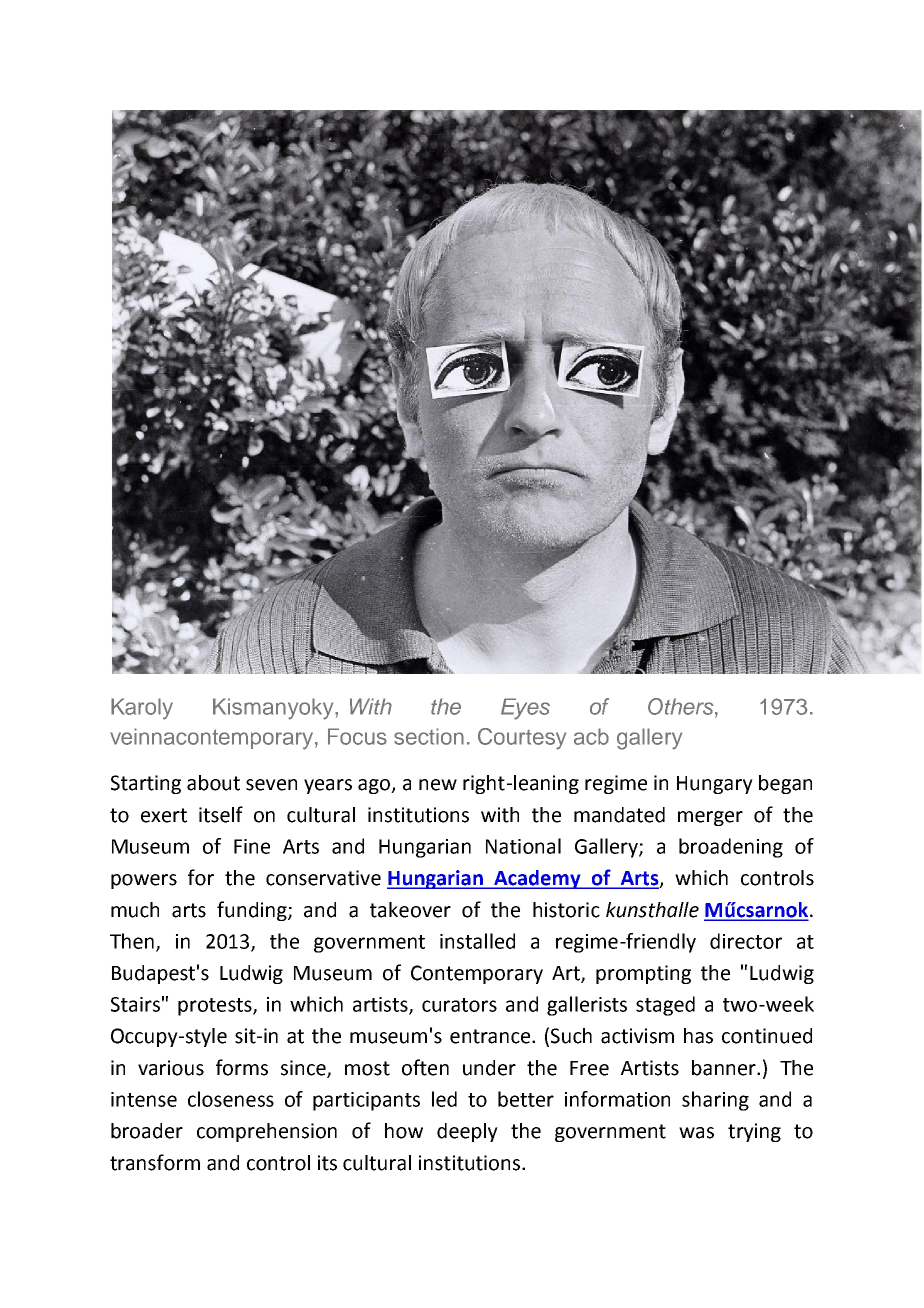 The width and height of the image is (924, 1308). Describe the element at coordinates (467, 1132) in the image. I see `deeply` at that location.
